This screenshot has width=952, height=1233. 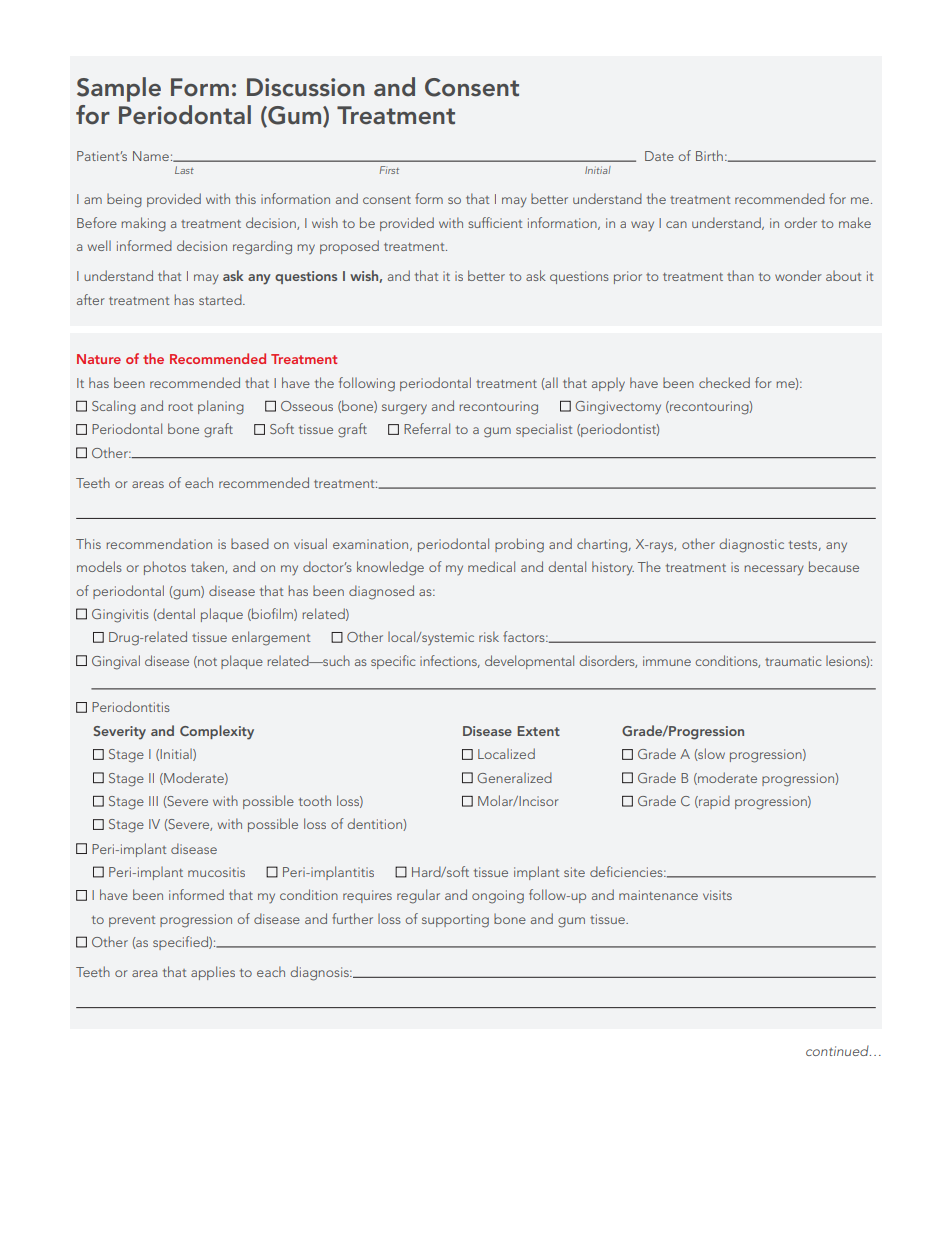 What do you see at coordinates (491, 566) in the screenshot?
I see `medical` at bounding box center [491, 566].
